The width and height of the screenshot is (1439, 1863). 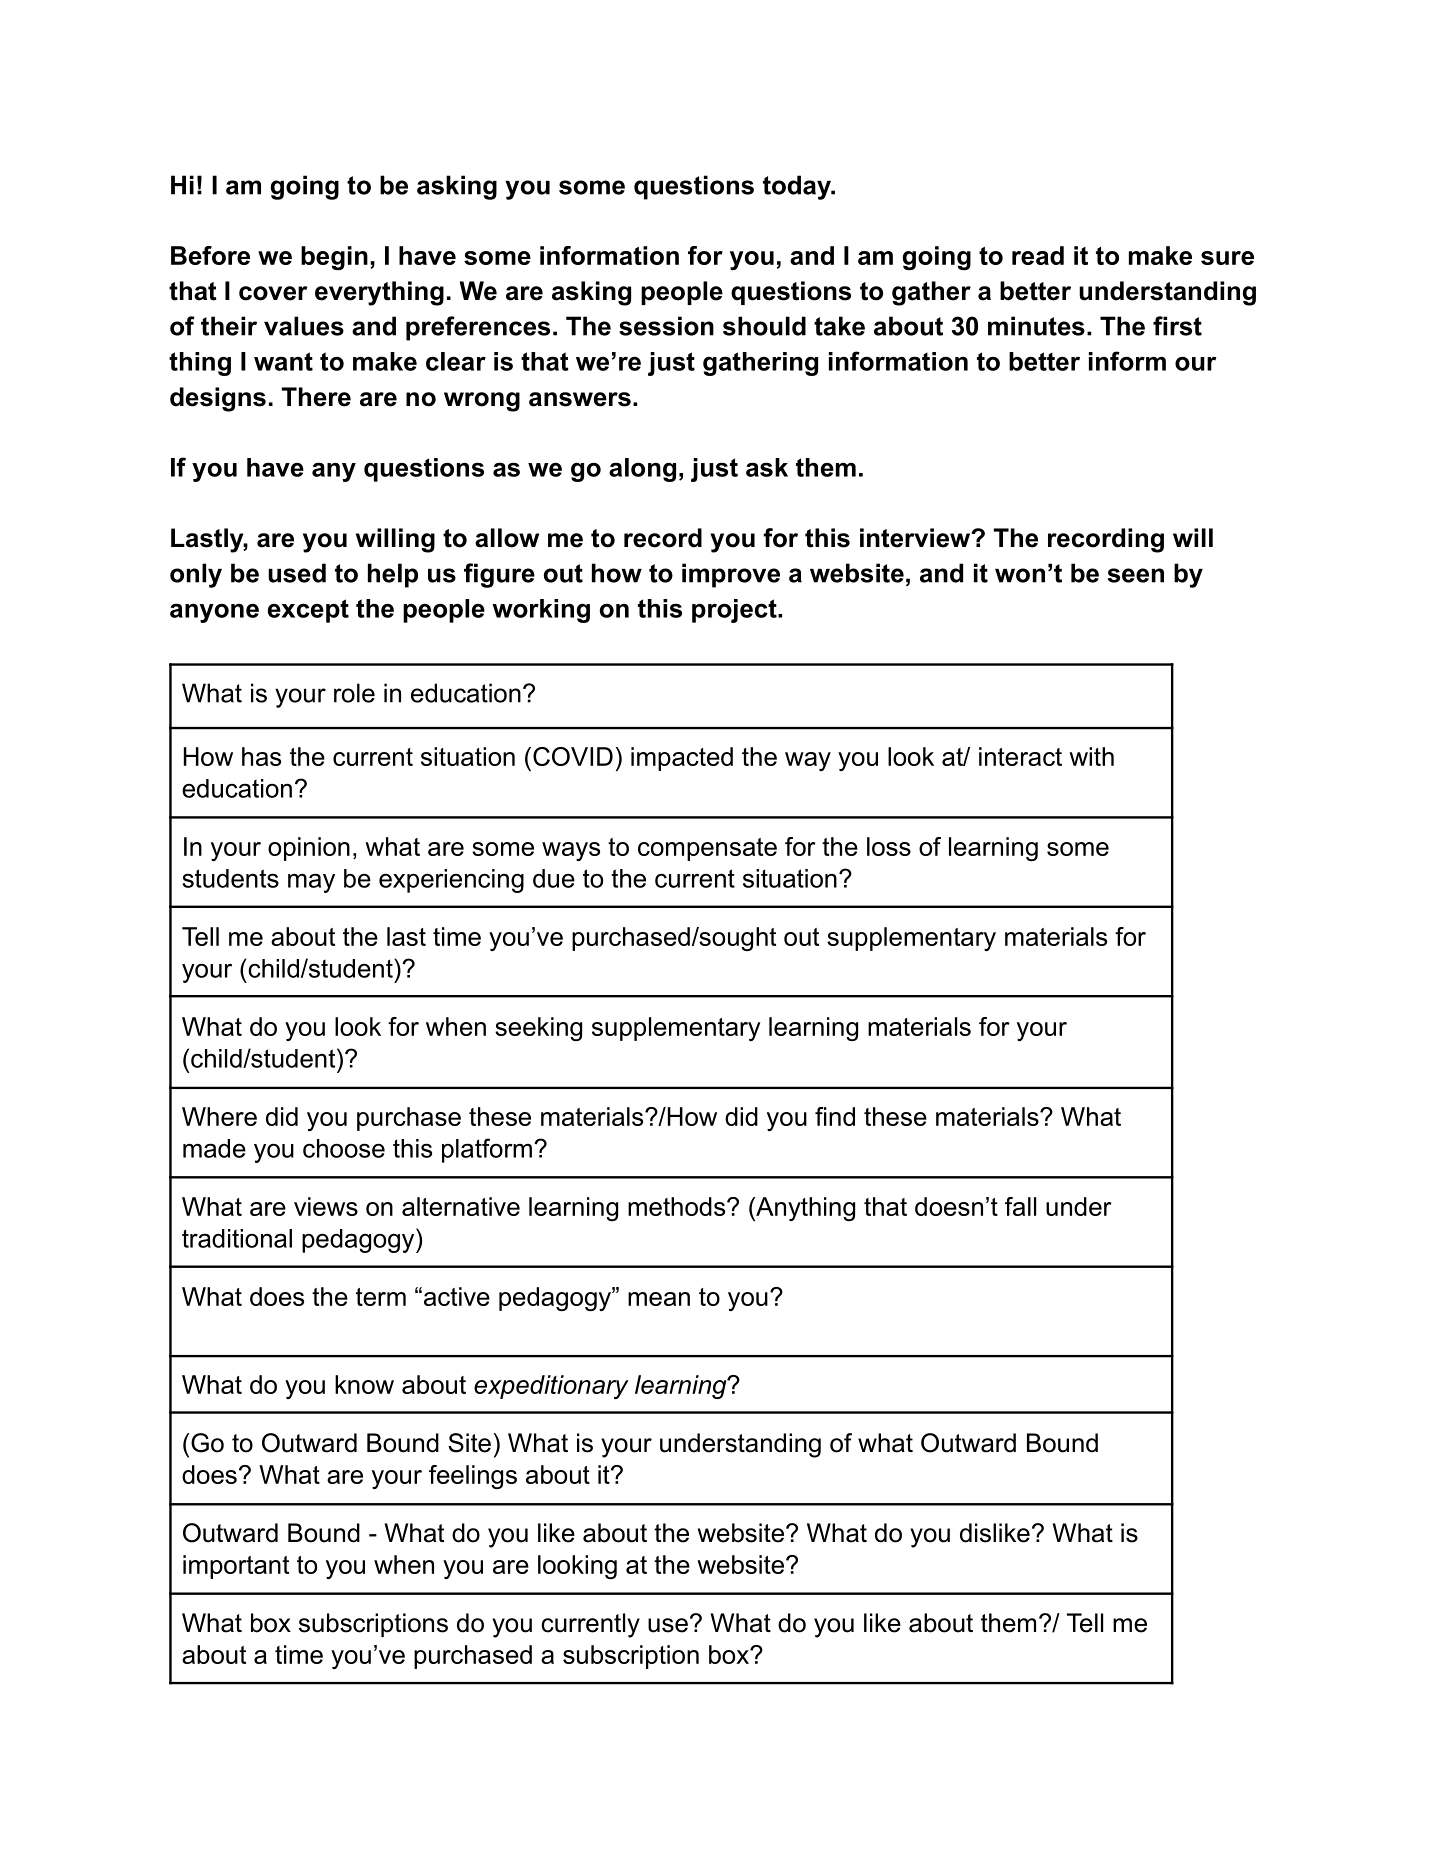 I want to click on seen, so click(x=1136, y=575).
